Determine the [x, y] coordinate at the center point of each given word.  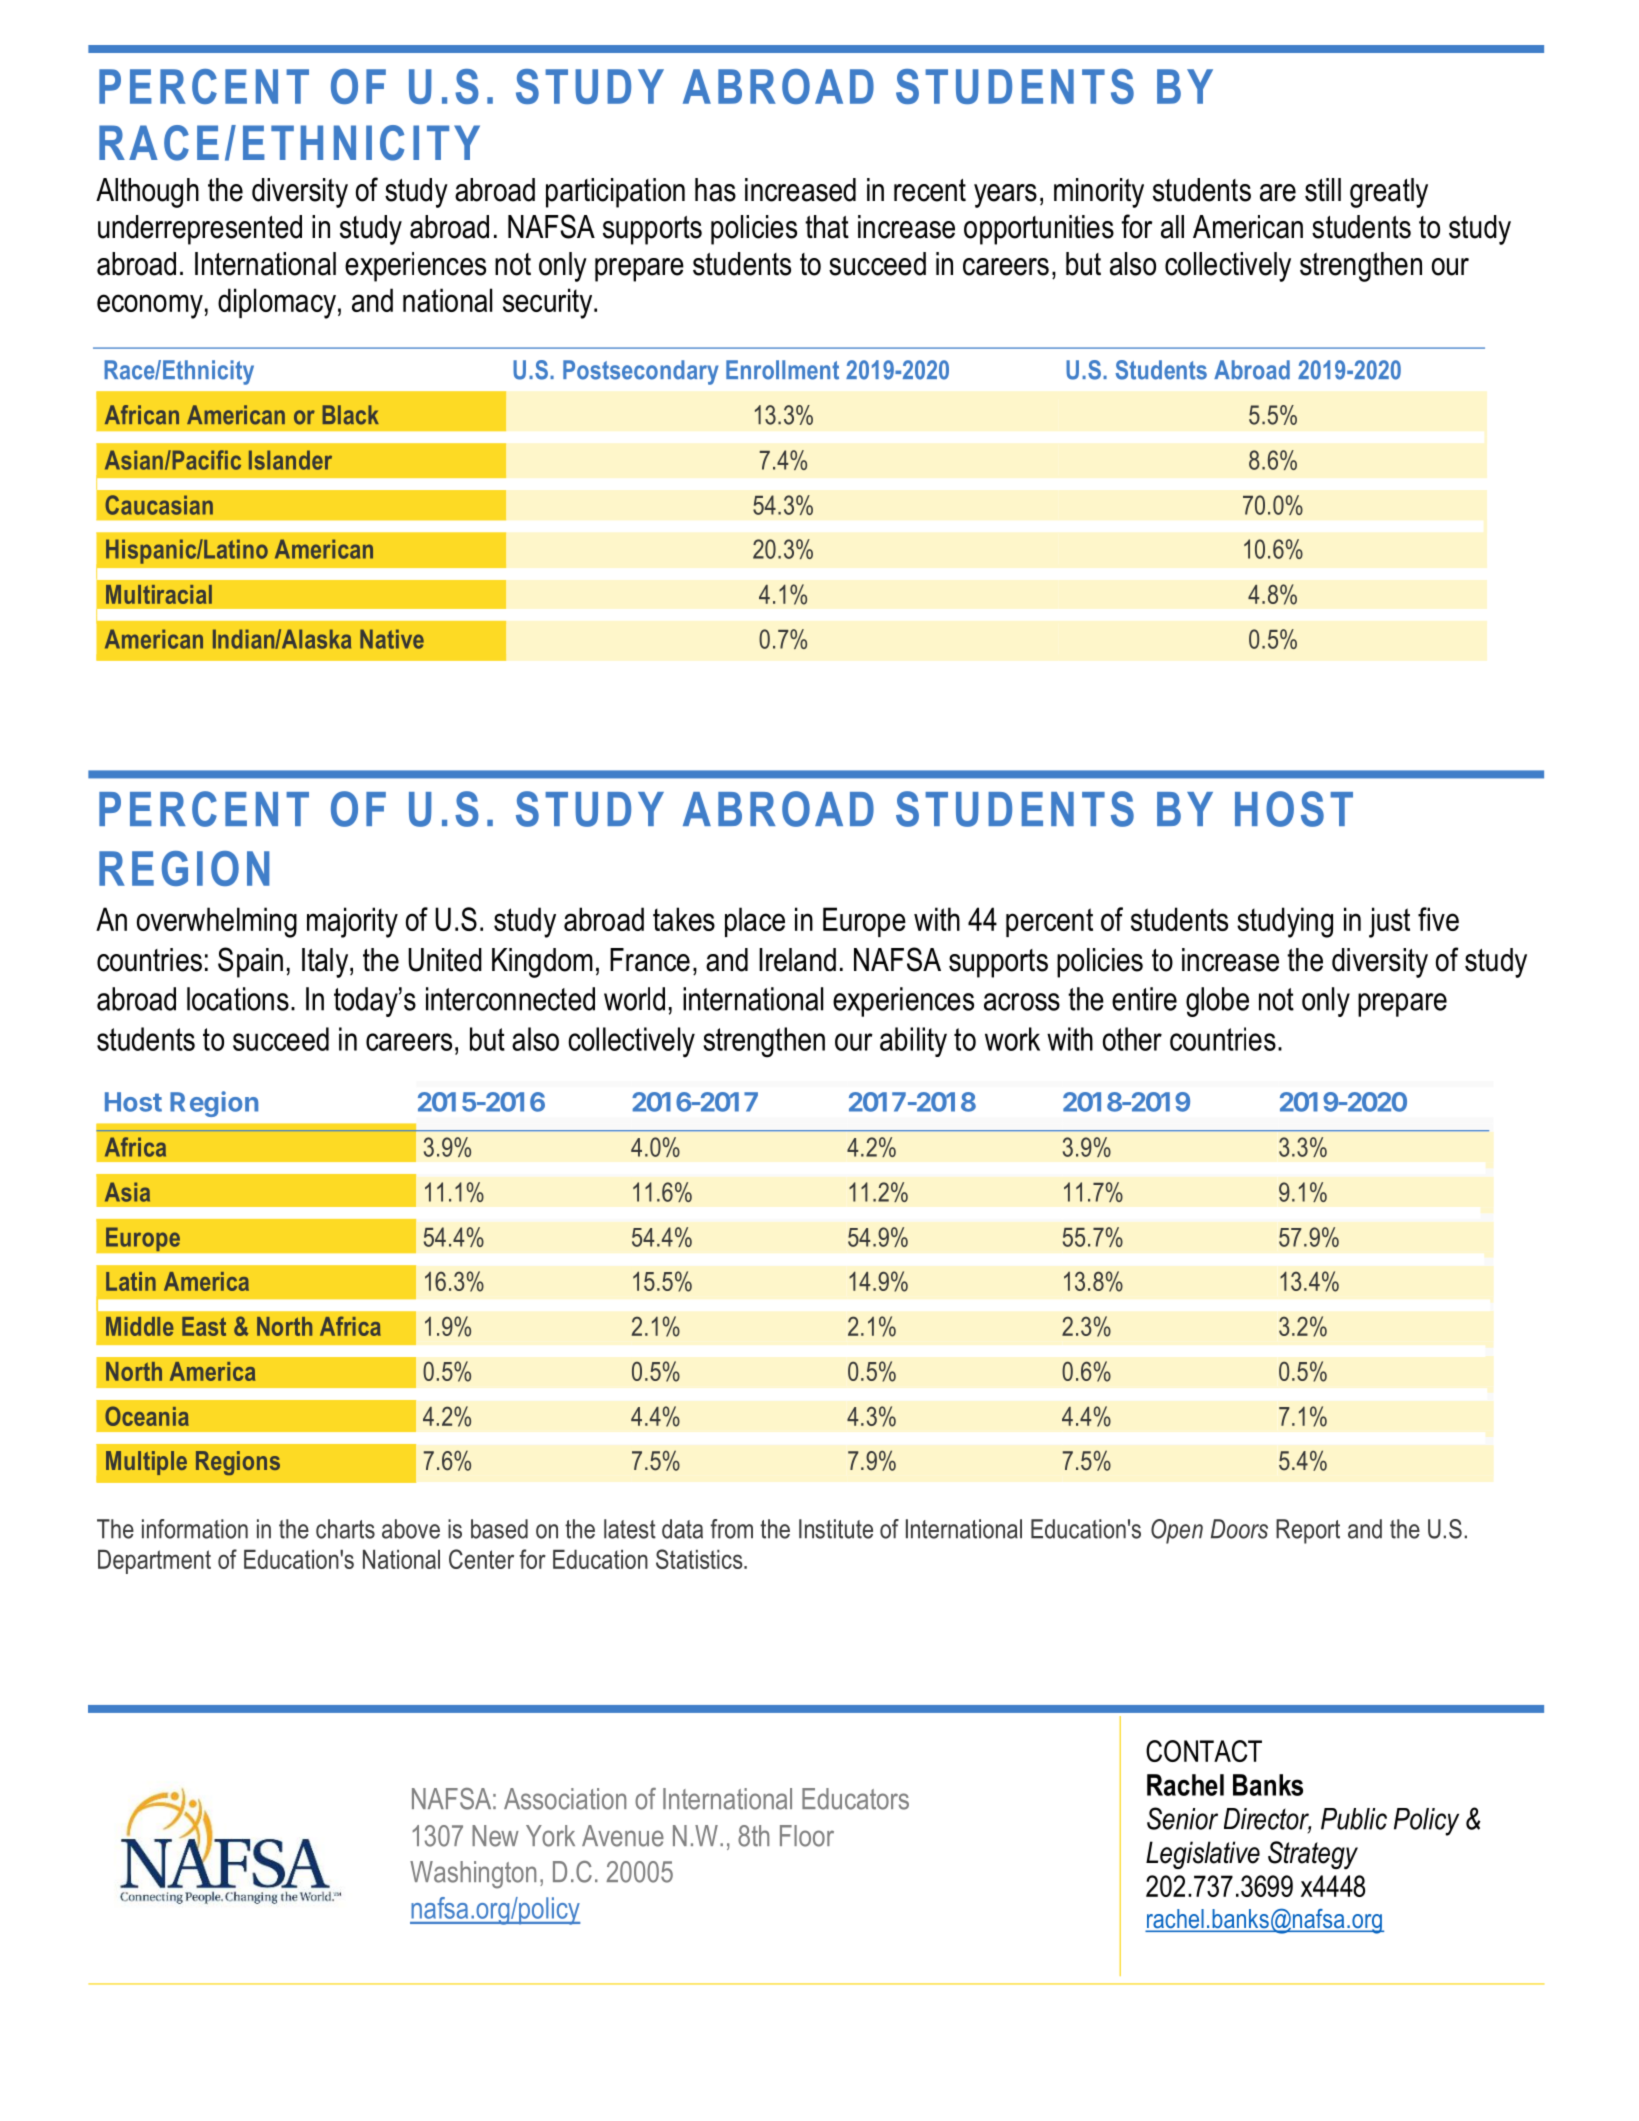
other [1132, 1039]
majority [352, 922]
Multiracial [159, 594]
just [1389, 922]
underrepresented [200, 230]
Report [1308, 1531]
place [755, 922]
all [1172, 227]
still [1323, 190]
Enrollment [782, 370]
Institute [836, 1529]
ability [913, 1042]
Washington [473, 1875]
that [827, 227]
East [204, 1326]
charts [345, 1529]
